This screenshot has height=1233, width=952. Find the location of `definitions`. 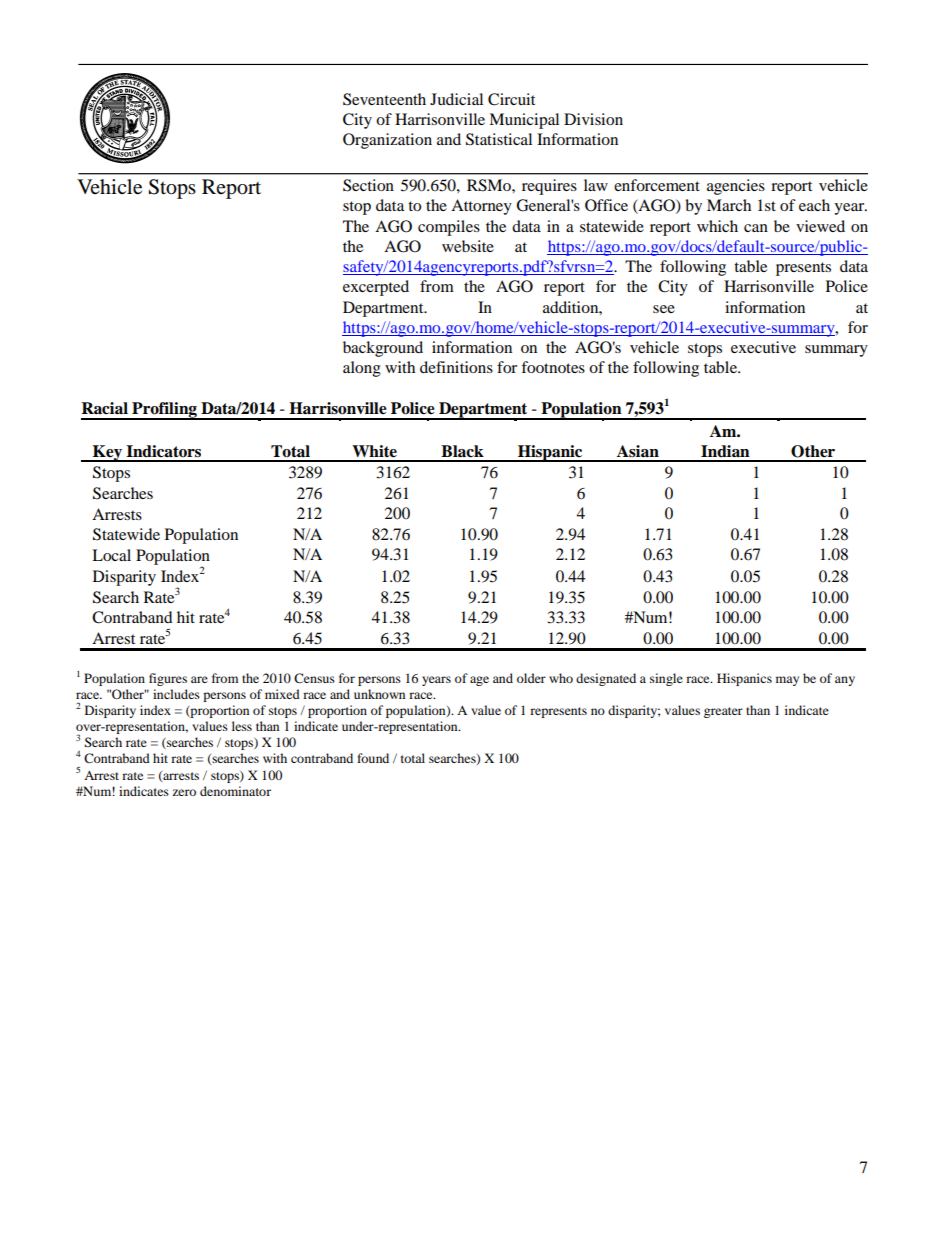

definitions is located at coordinates (456, 367).
